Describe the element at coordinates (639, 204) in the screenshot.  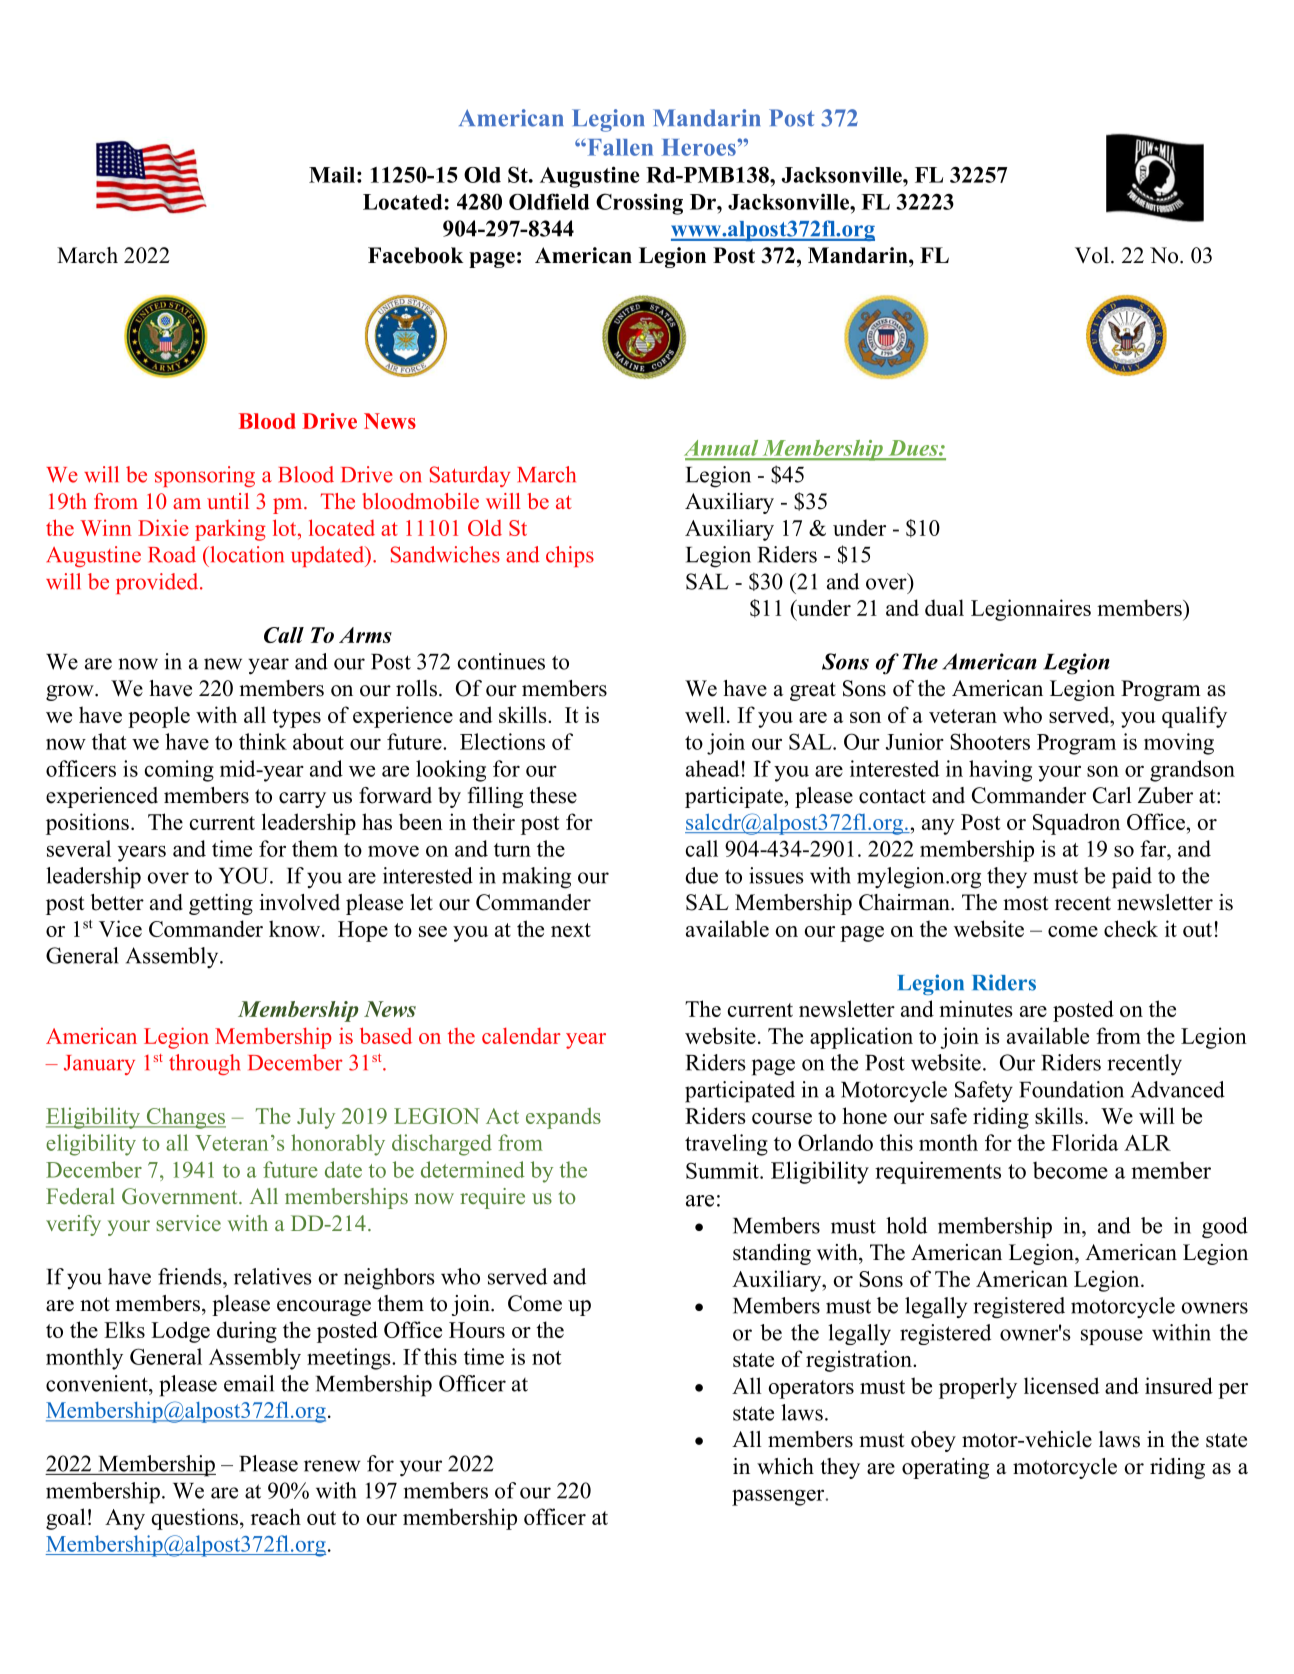
I see `Crossing` at that location.
